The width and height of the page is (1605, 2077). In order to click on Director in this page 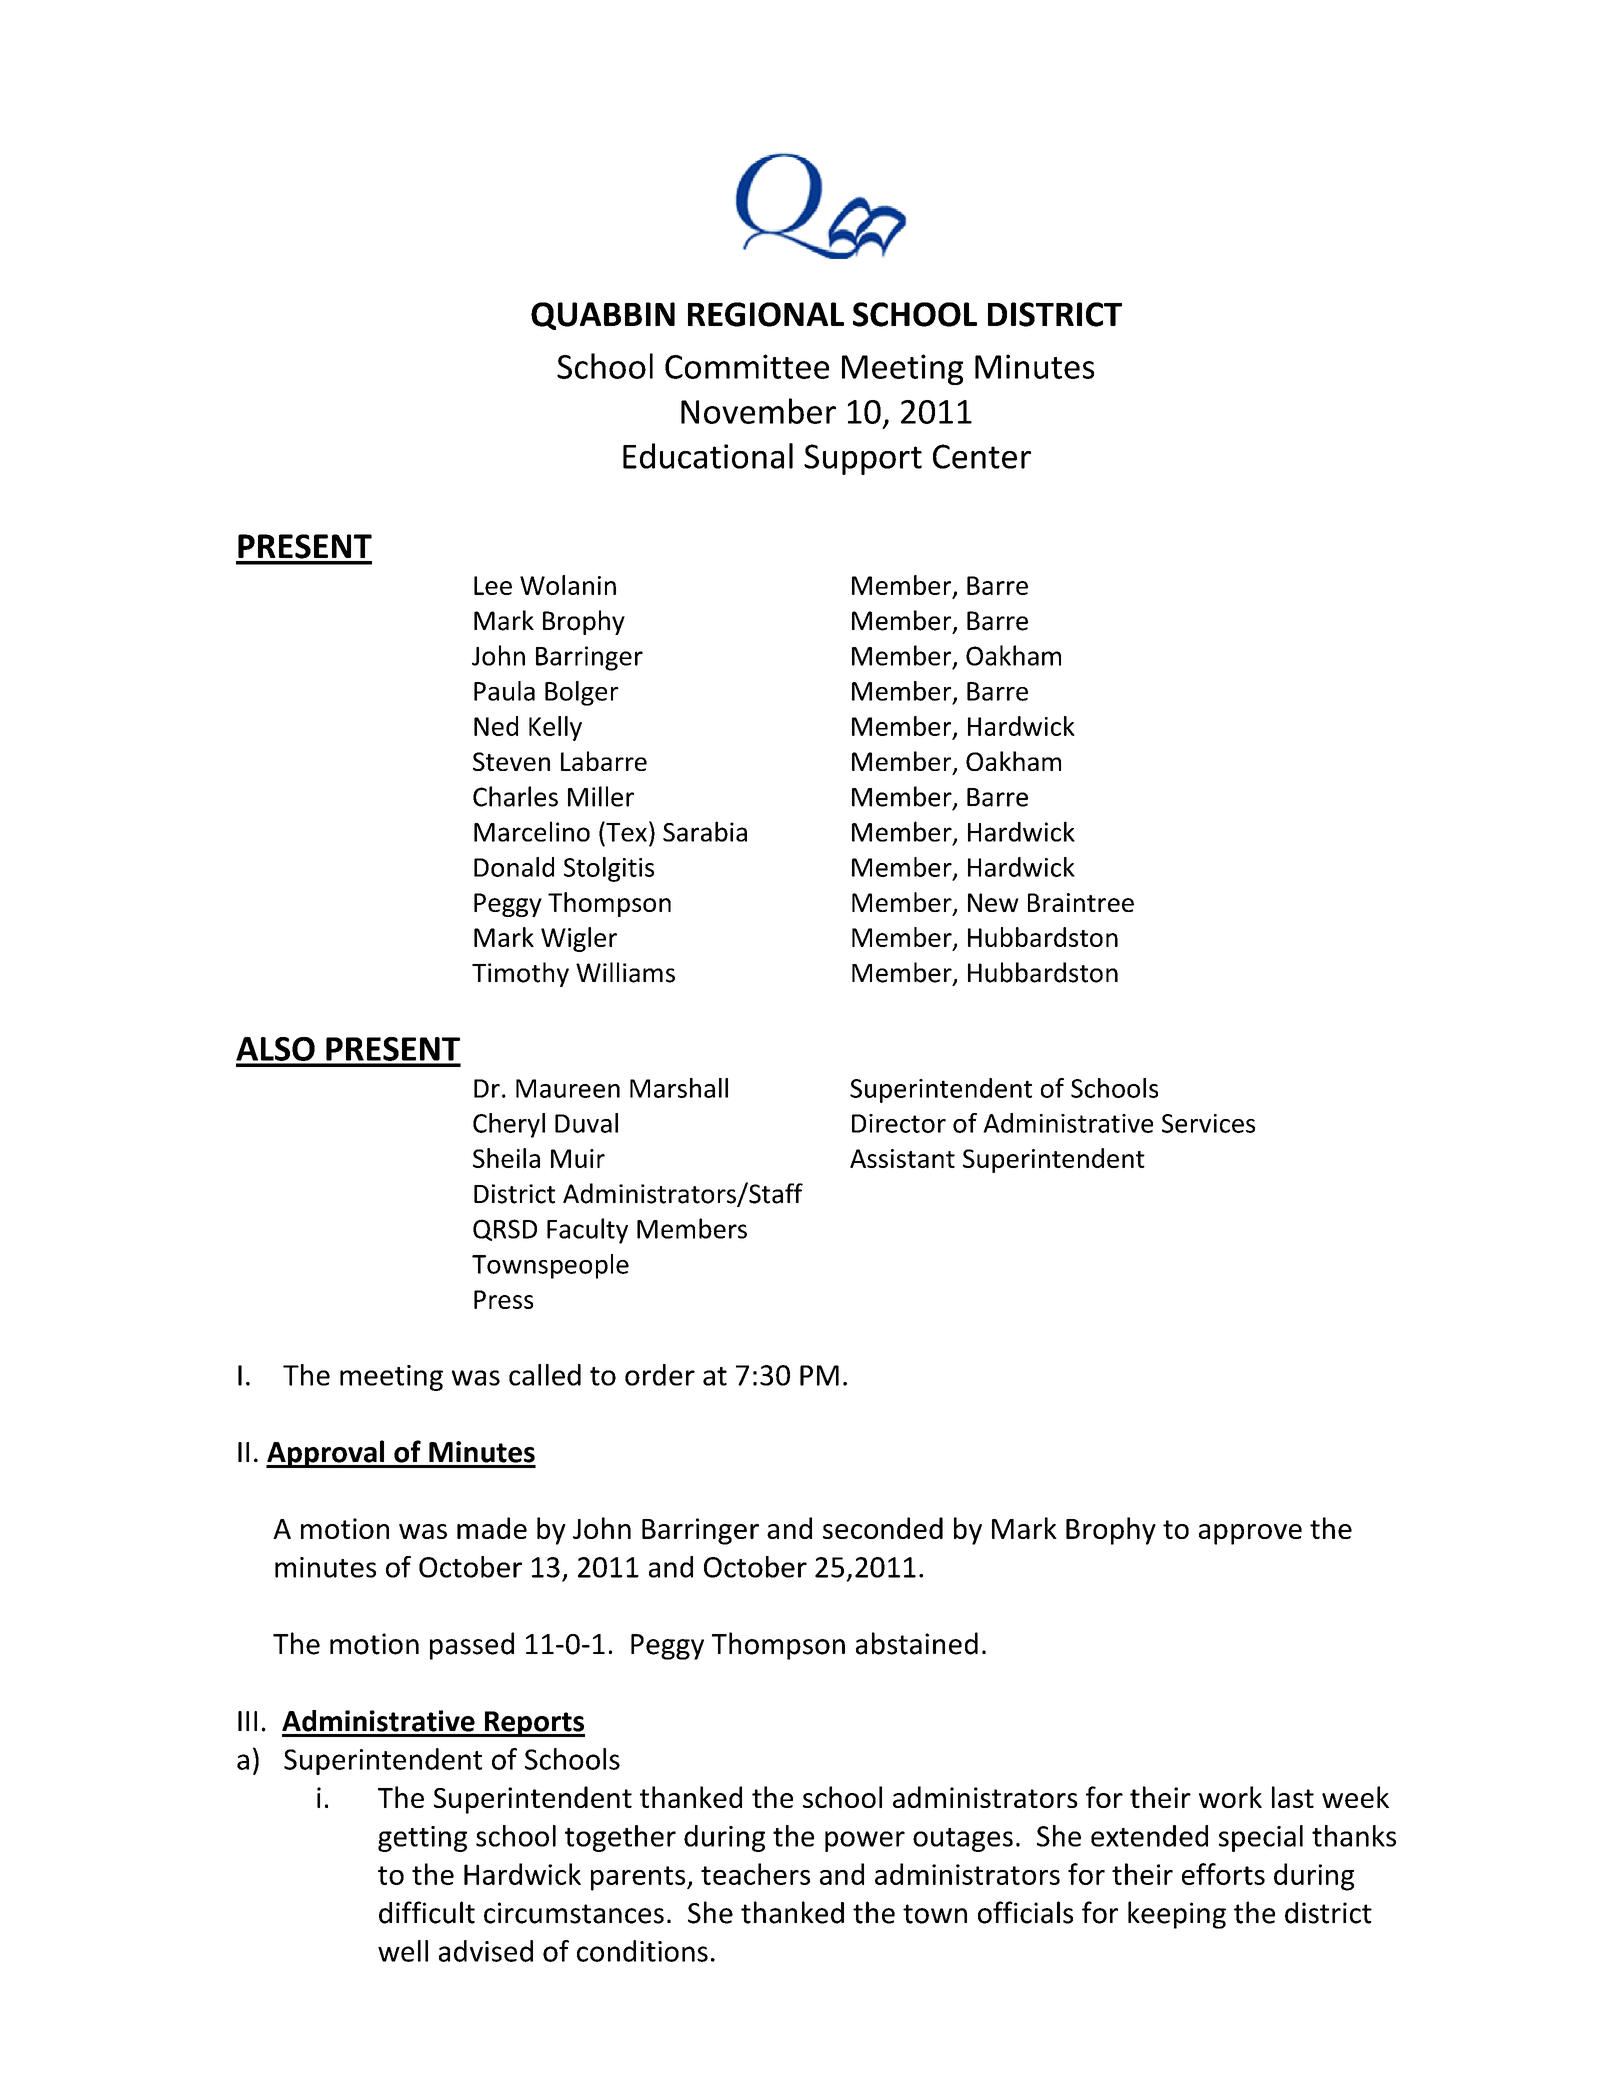, I will do `click(899, 1123)`.
